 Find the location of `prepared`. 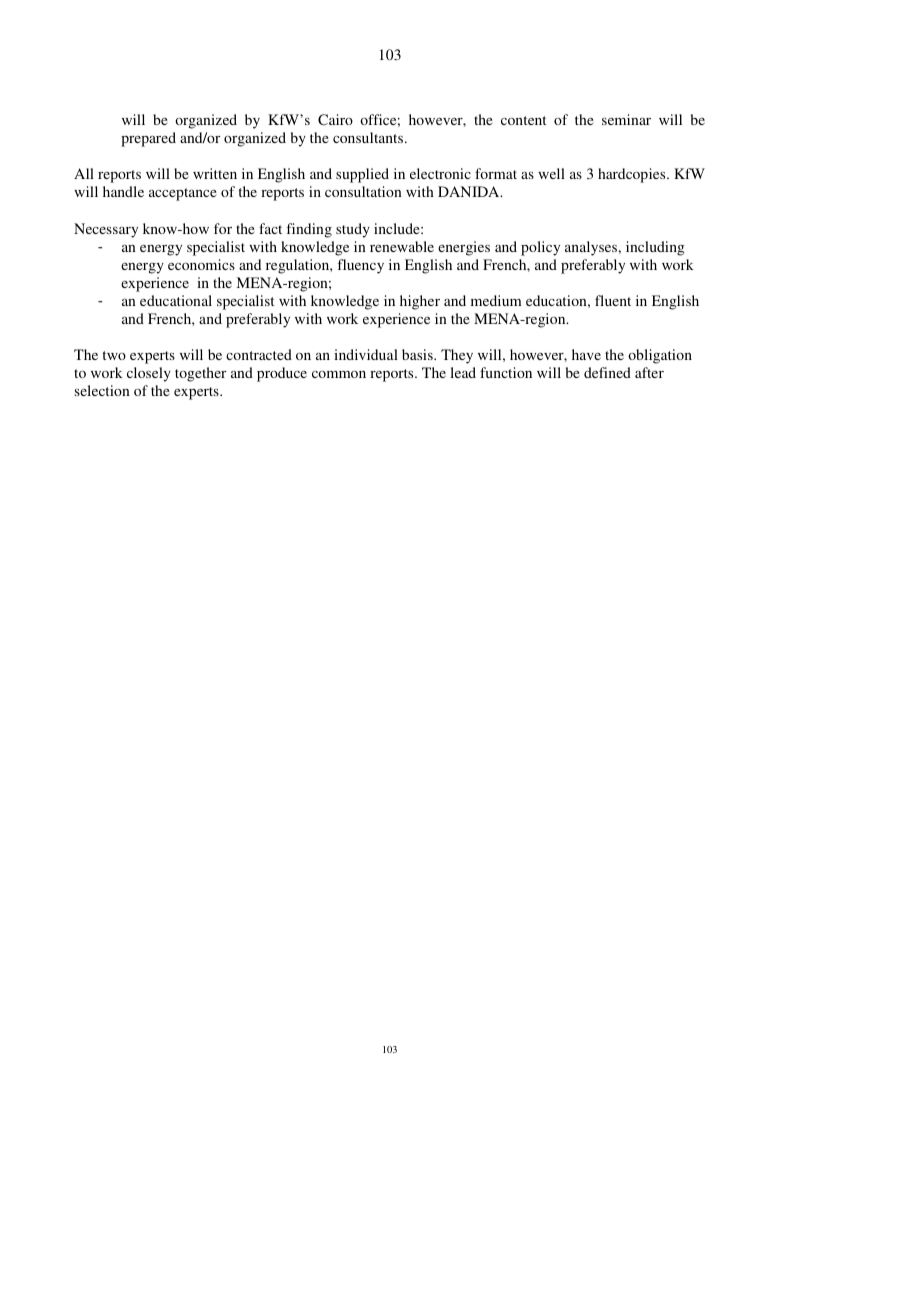

prepared is located at coordinates (148, 139).
